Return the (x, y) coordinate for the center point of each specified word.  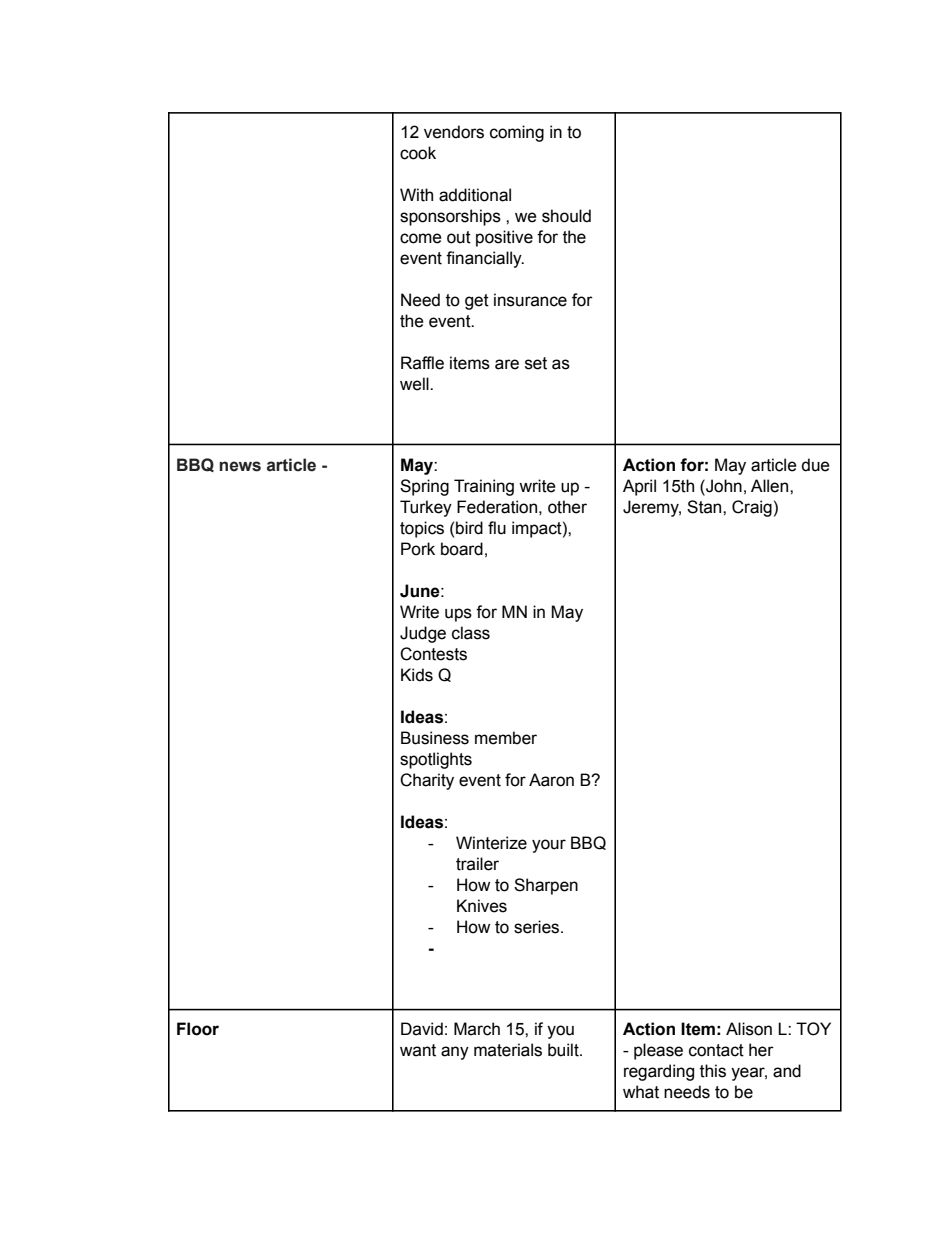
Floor (198, 1029)
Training (484, 487)
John (723, 486)
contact (716, 1050)
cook (418, 153)
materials (508, 1050)
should (566, 216)
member (506, 738)
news (240, 466)
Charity (427, 781)
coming (517, 133)
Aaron (551, 780)
